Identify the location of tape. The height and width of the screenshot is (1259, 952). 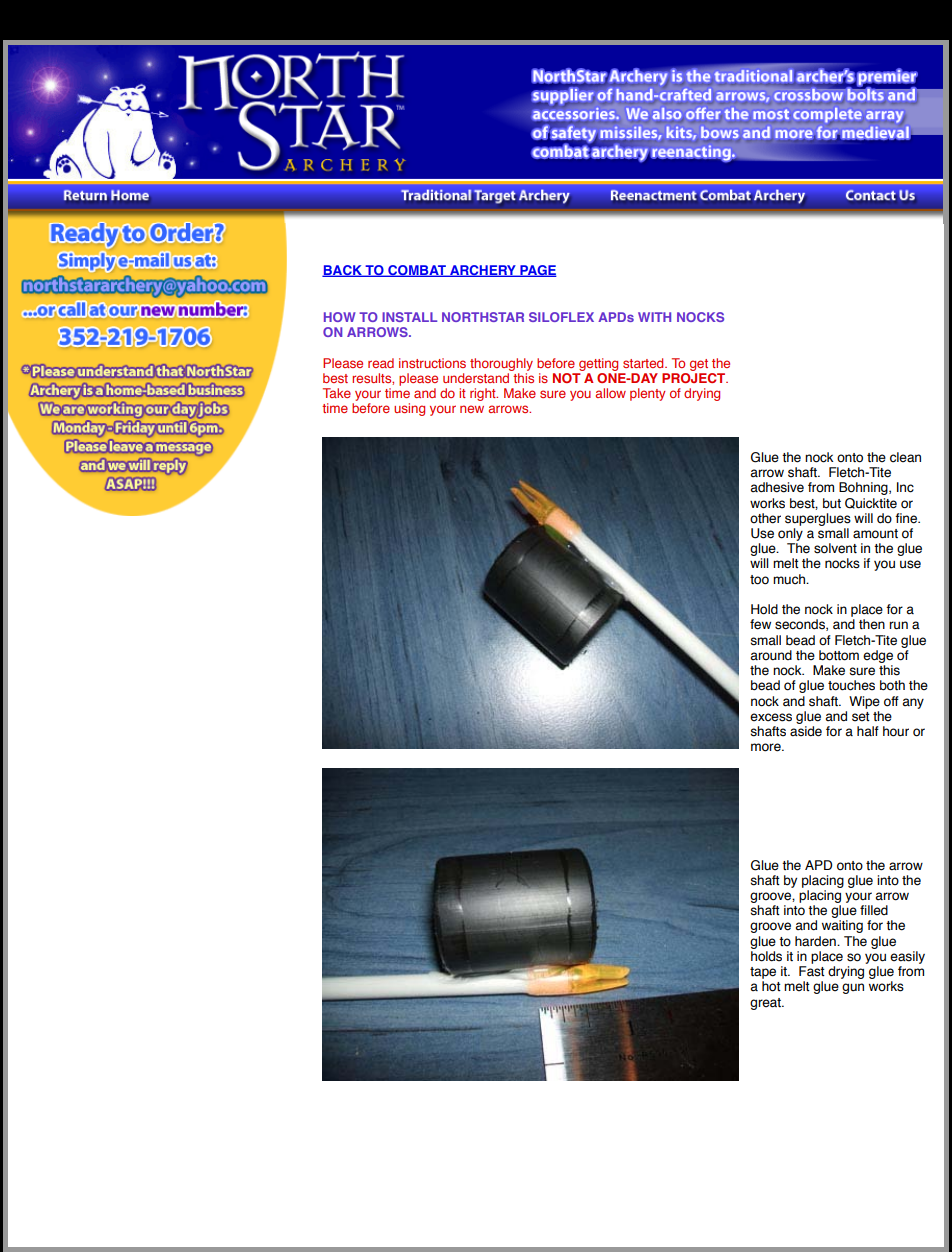
(763, 973).
